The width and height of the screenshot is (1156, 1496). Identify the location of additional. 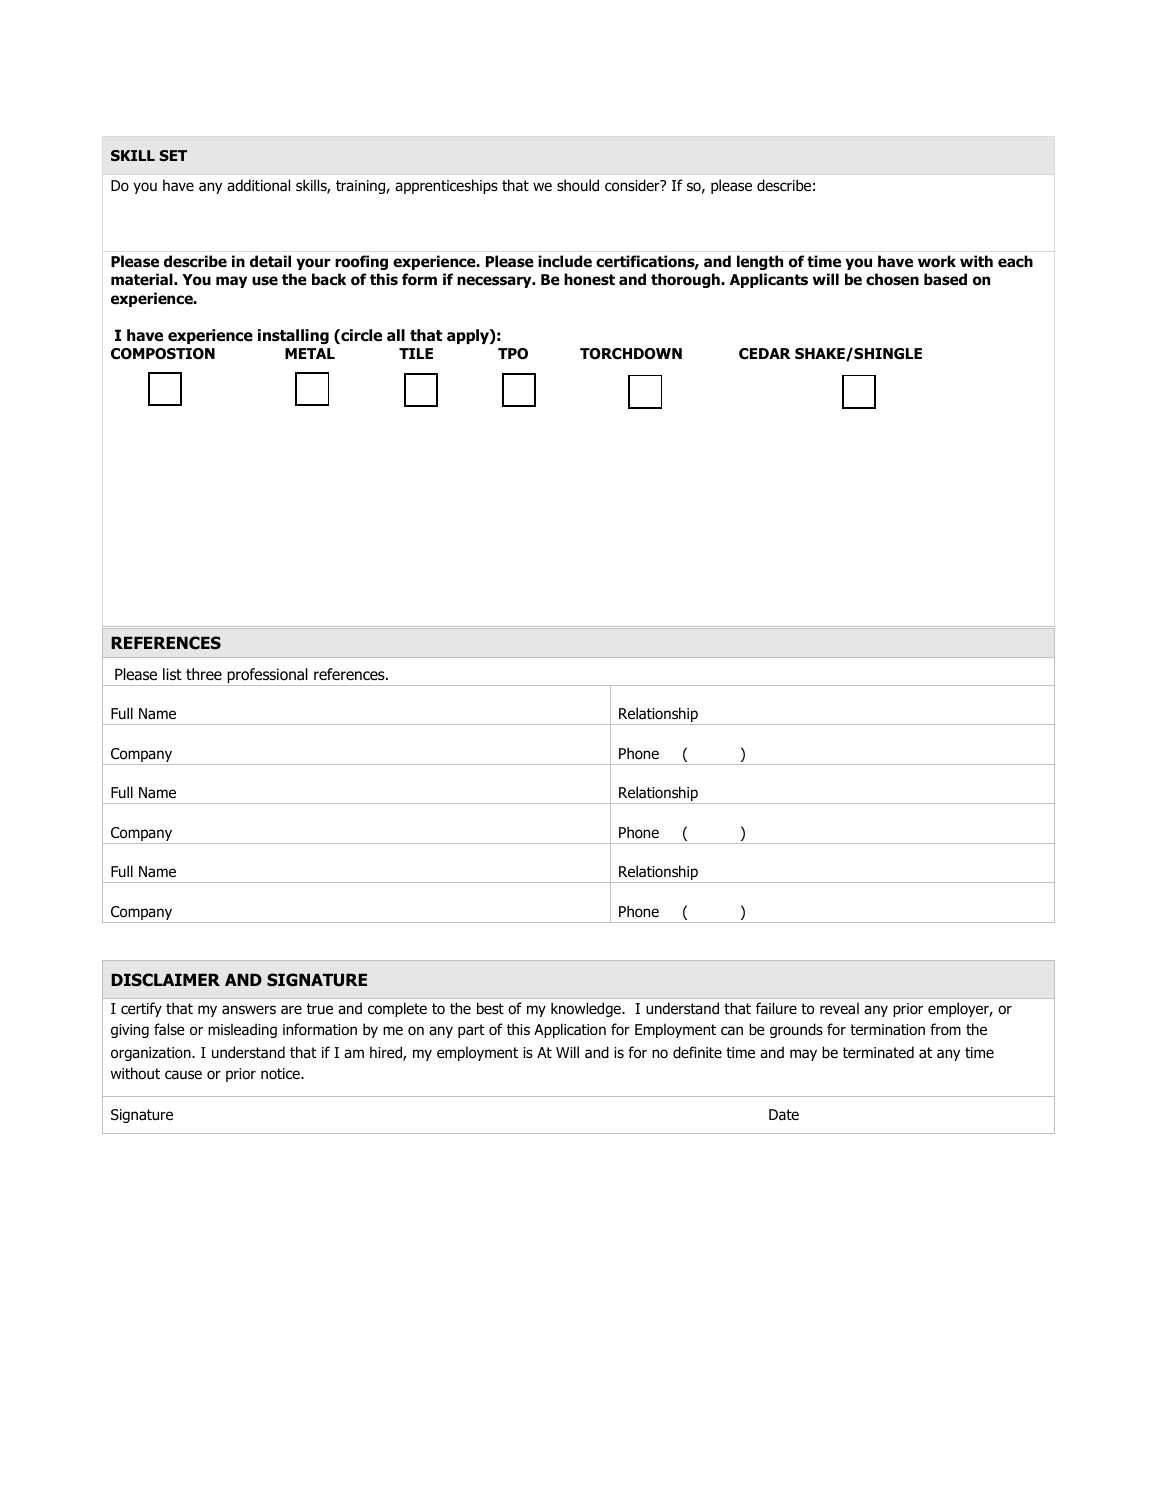
(258, 185).
